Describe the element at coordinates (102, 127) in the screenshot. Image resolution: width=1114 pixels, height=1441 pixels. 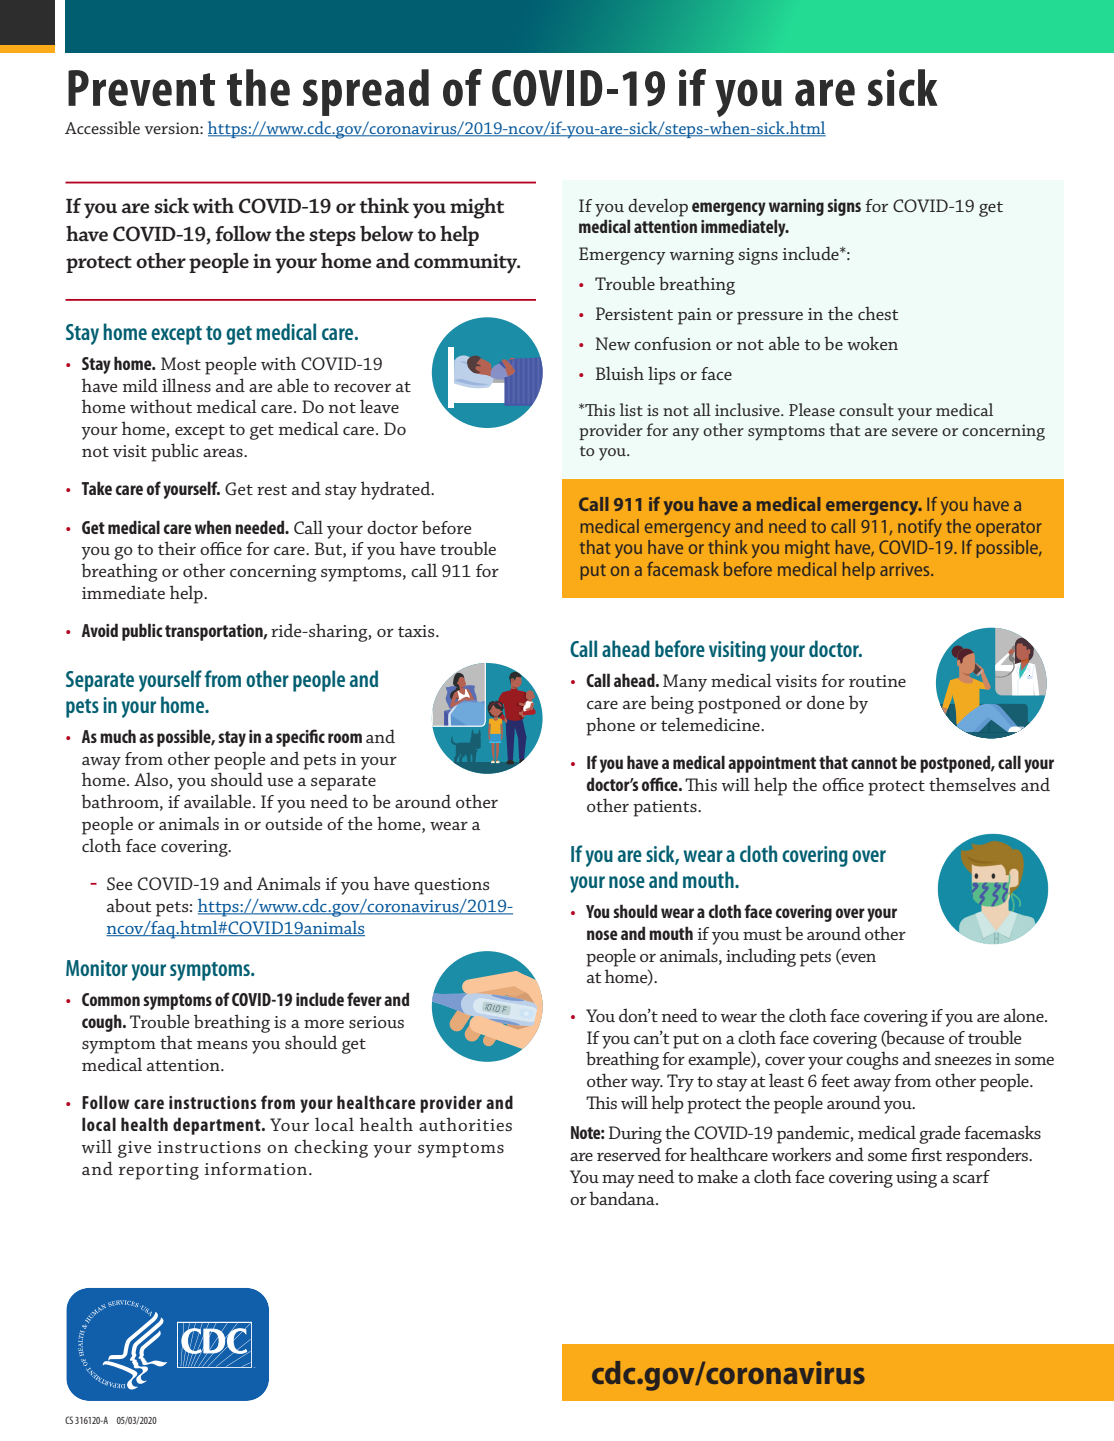
I see `Accessible` at that location.
